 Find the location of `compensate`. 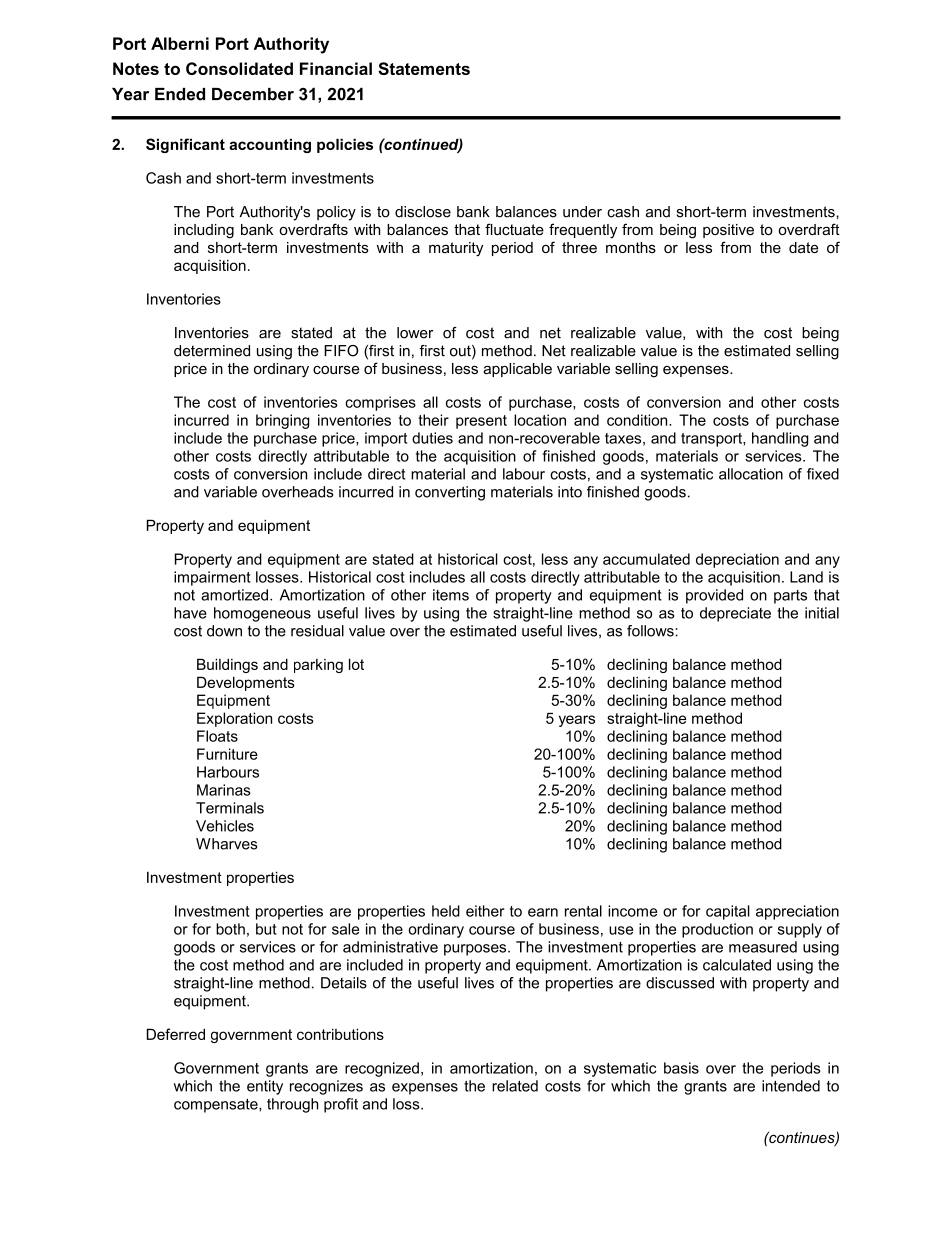

compensate is located at coordinates (217, 1106).
